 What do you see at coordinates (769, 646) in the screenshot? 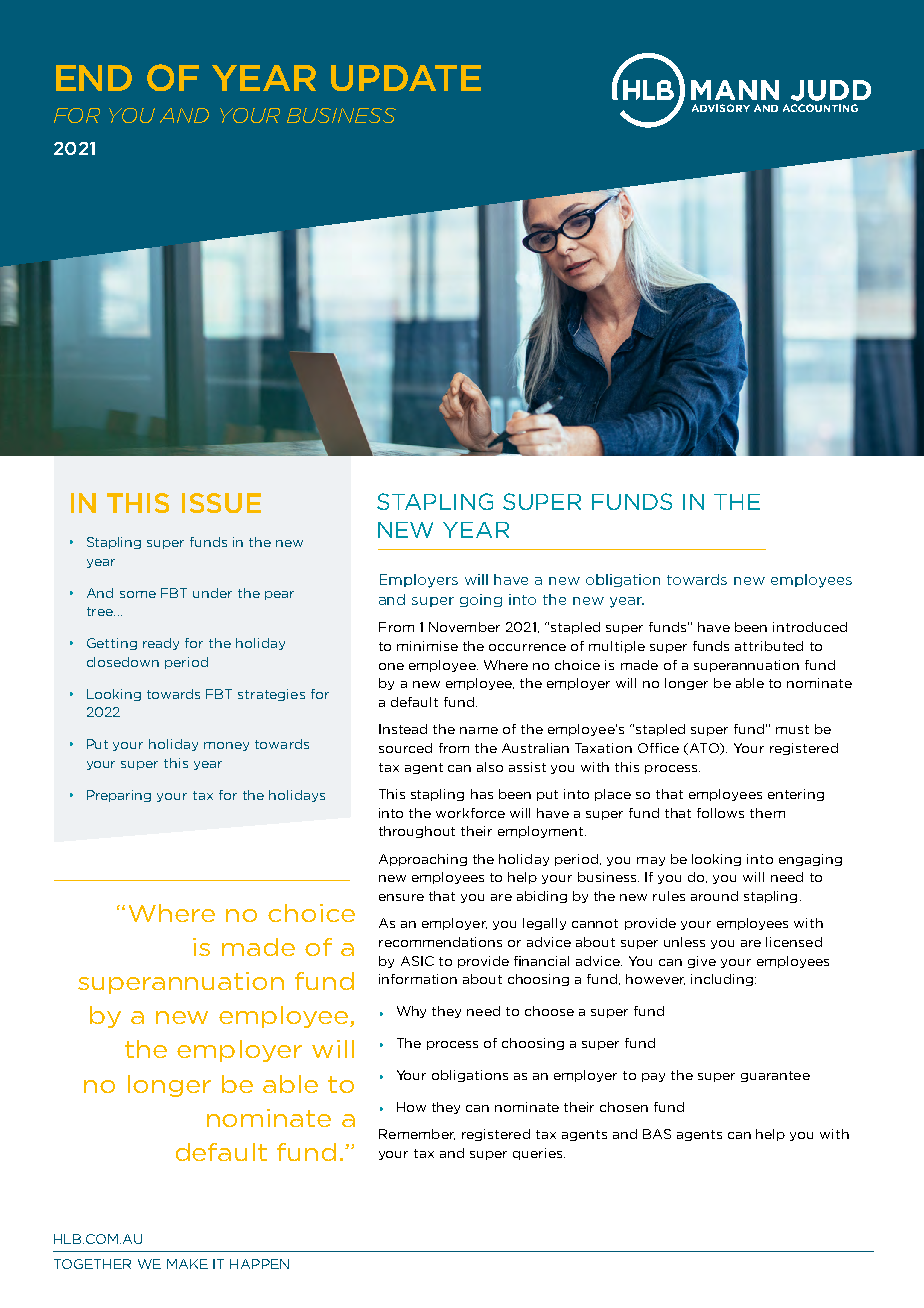
I see `attributed` at bounding box center [769, 646].
